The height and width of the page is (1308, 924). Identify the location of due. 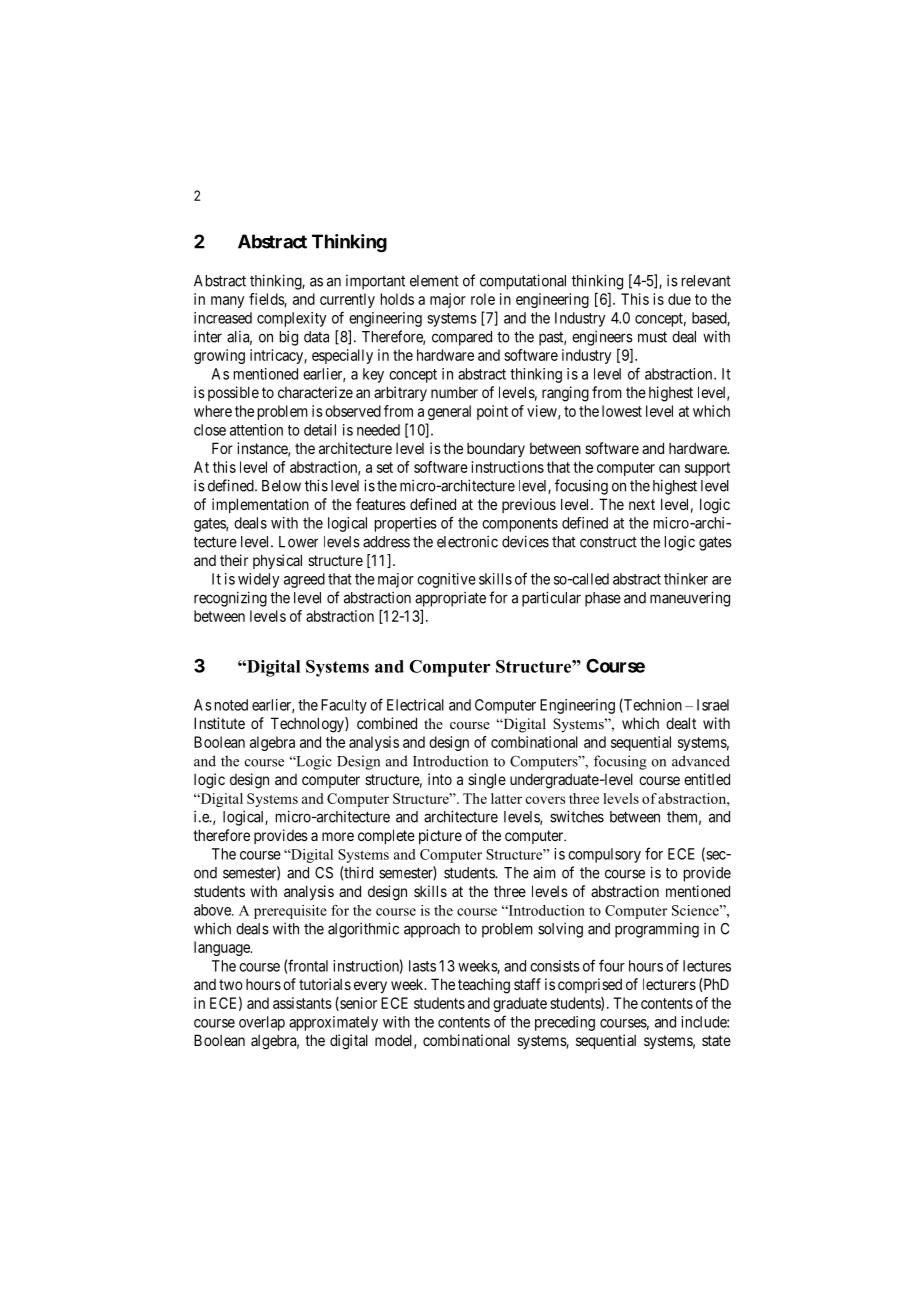
(679, 299).
